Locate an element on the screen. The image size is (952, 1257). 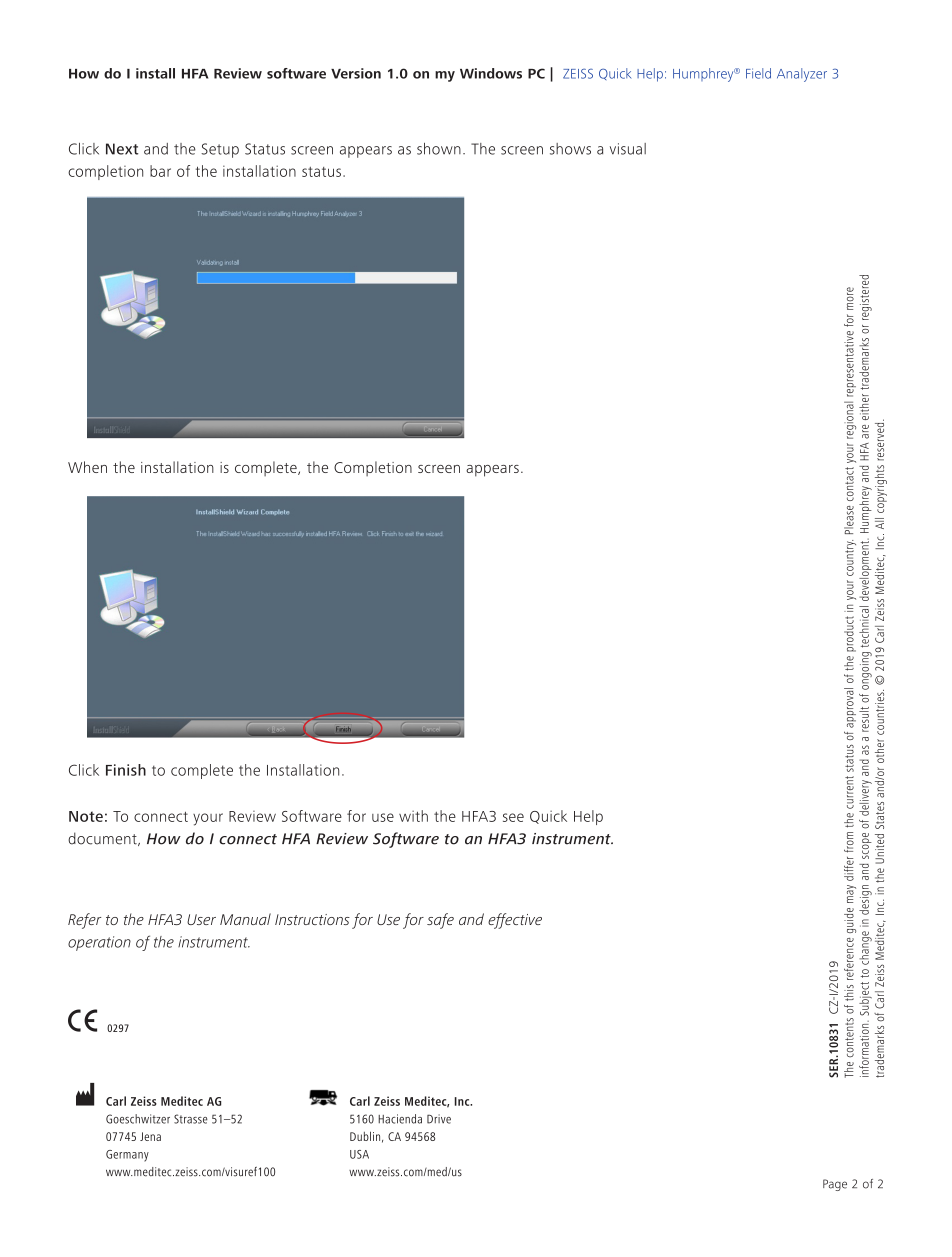
Jena is located at coordinates (150, 1136).
